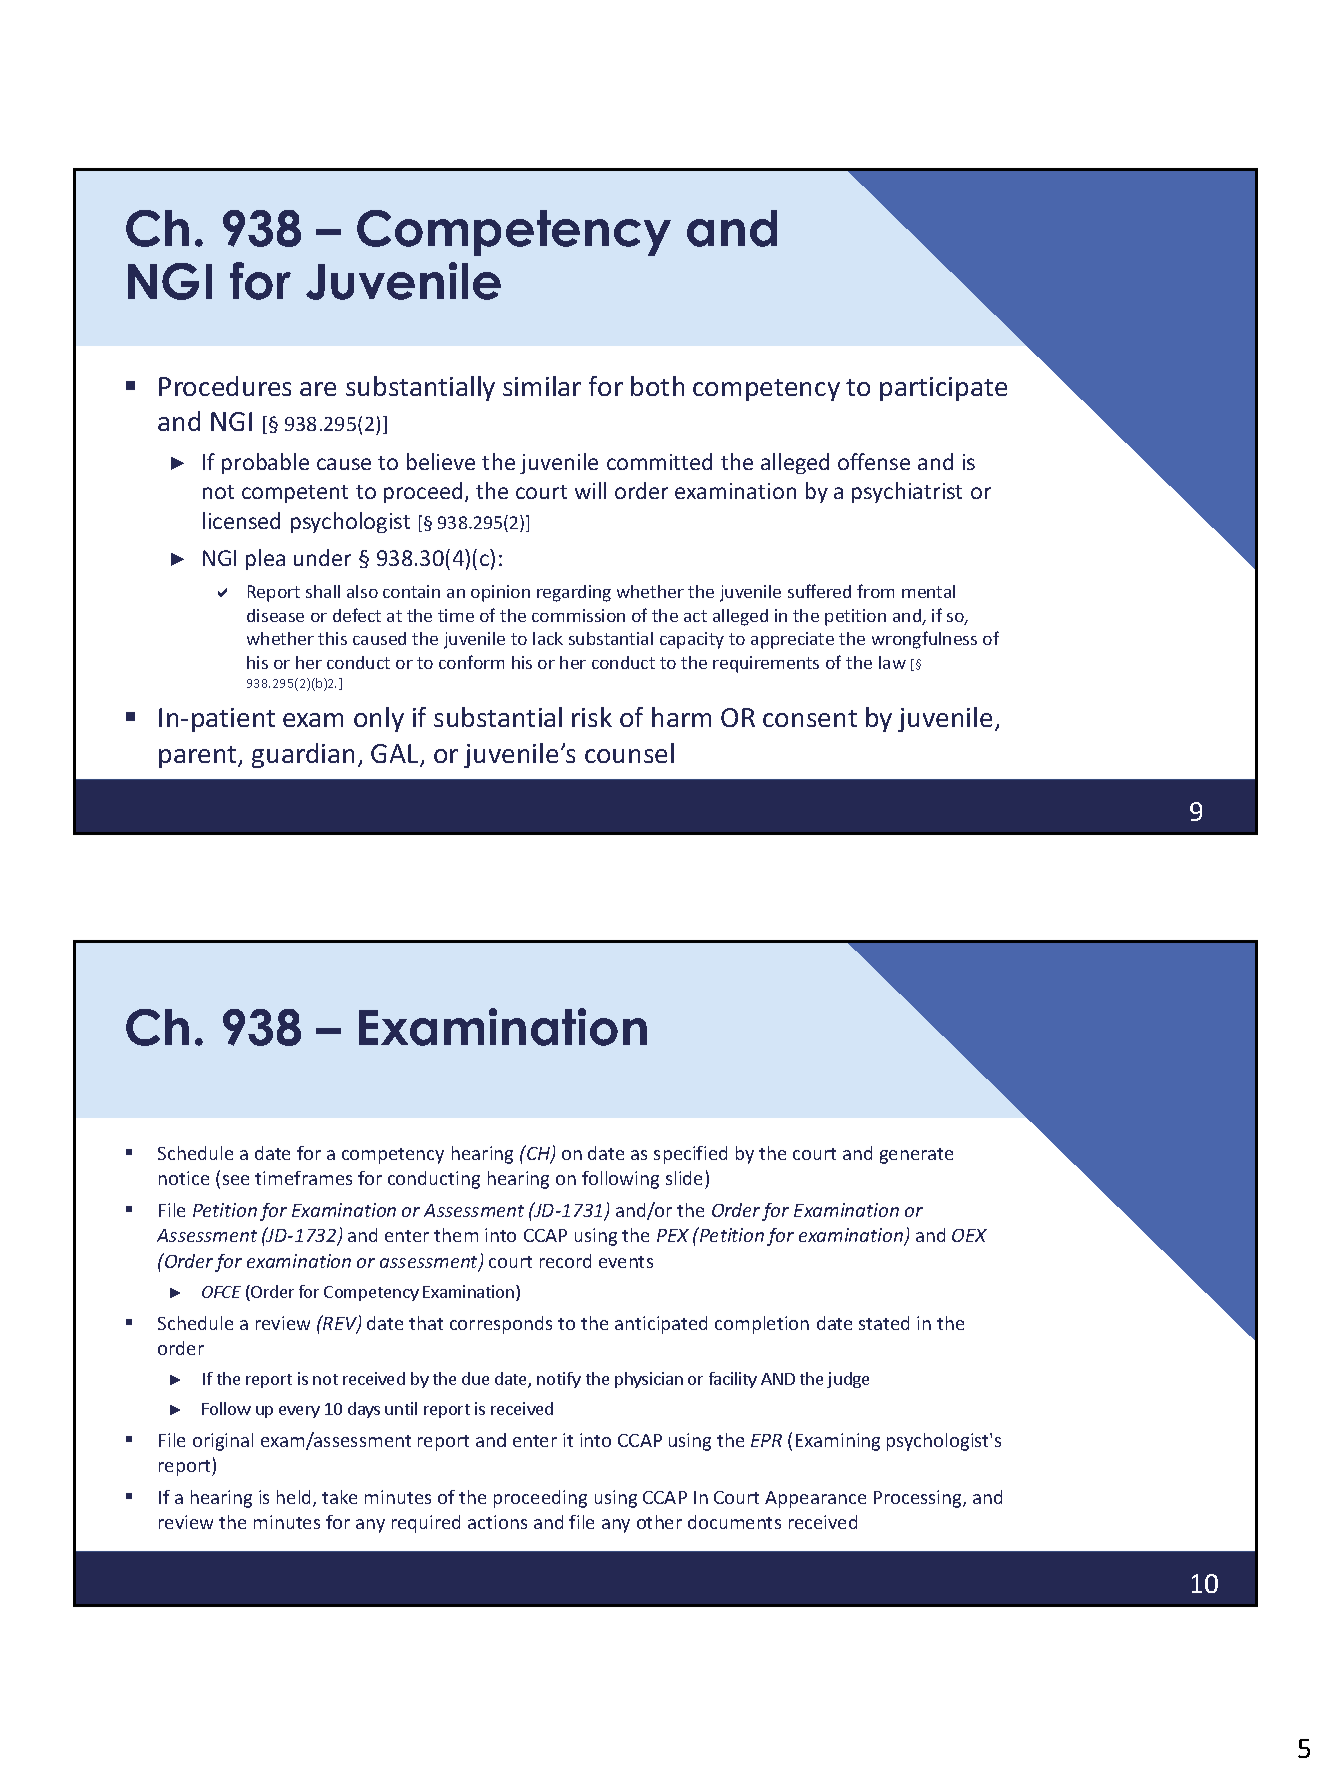 This screenshot has height=1775, width=1331. What do you see at coordinates (916, 1156) in the screenshot?
I see `generate` at bounding box center [916, 1156].
